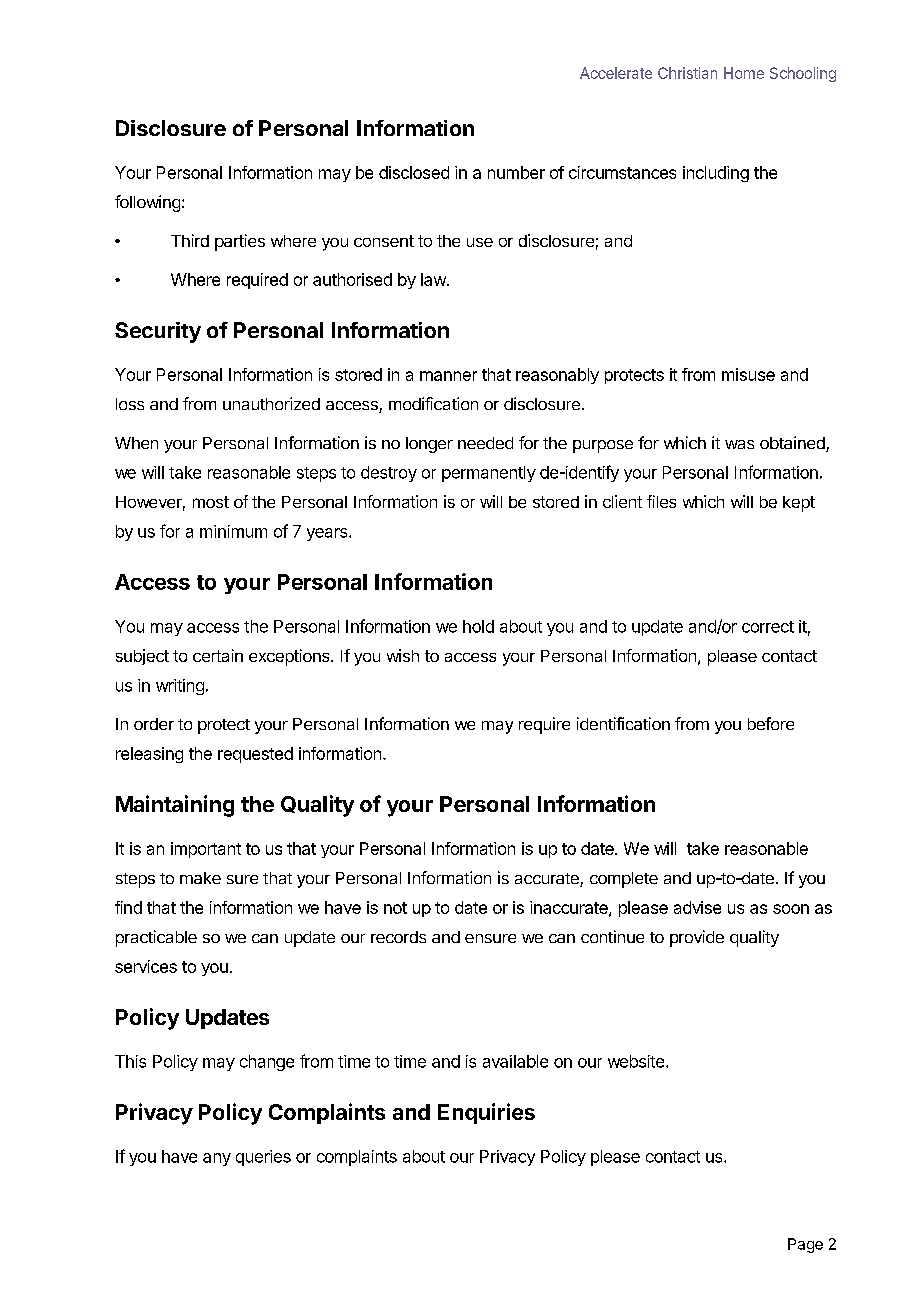 The height and width of the image is (1308, 924). I want to click on misuse, so click(748, 374).
